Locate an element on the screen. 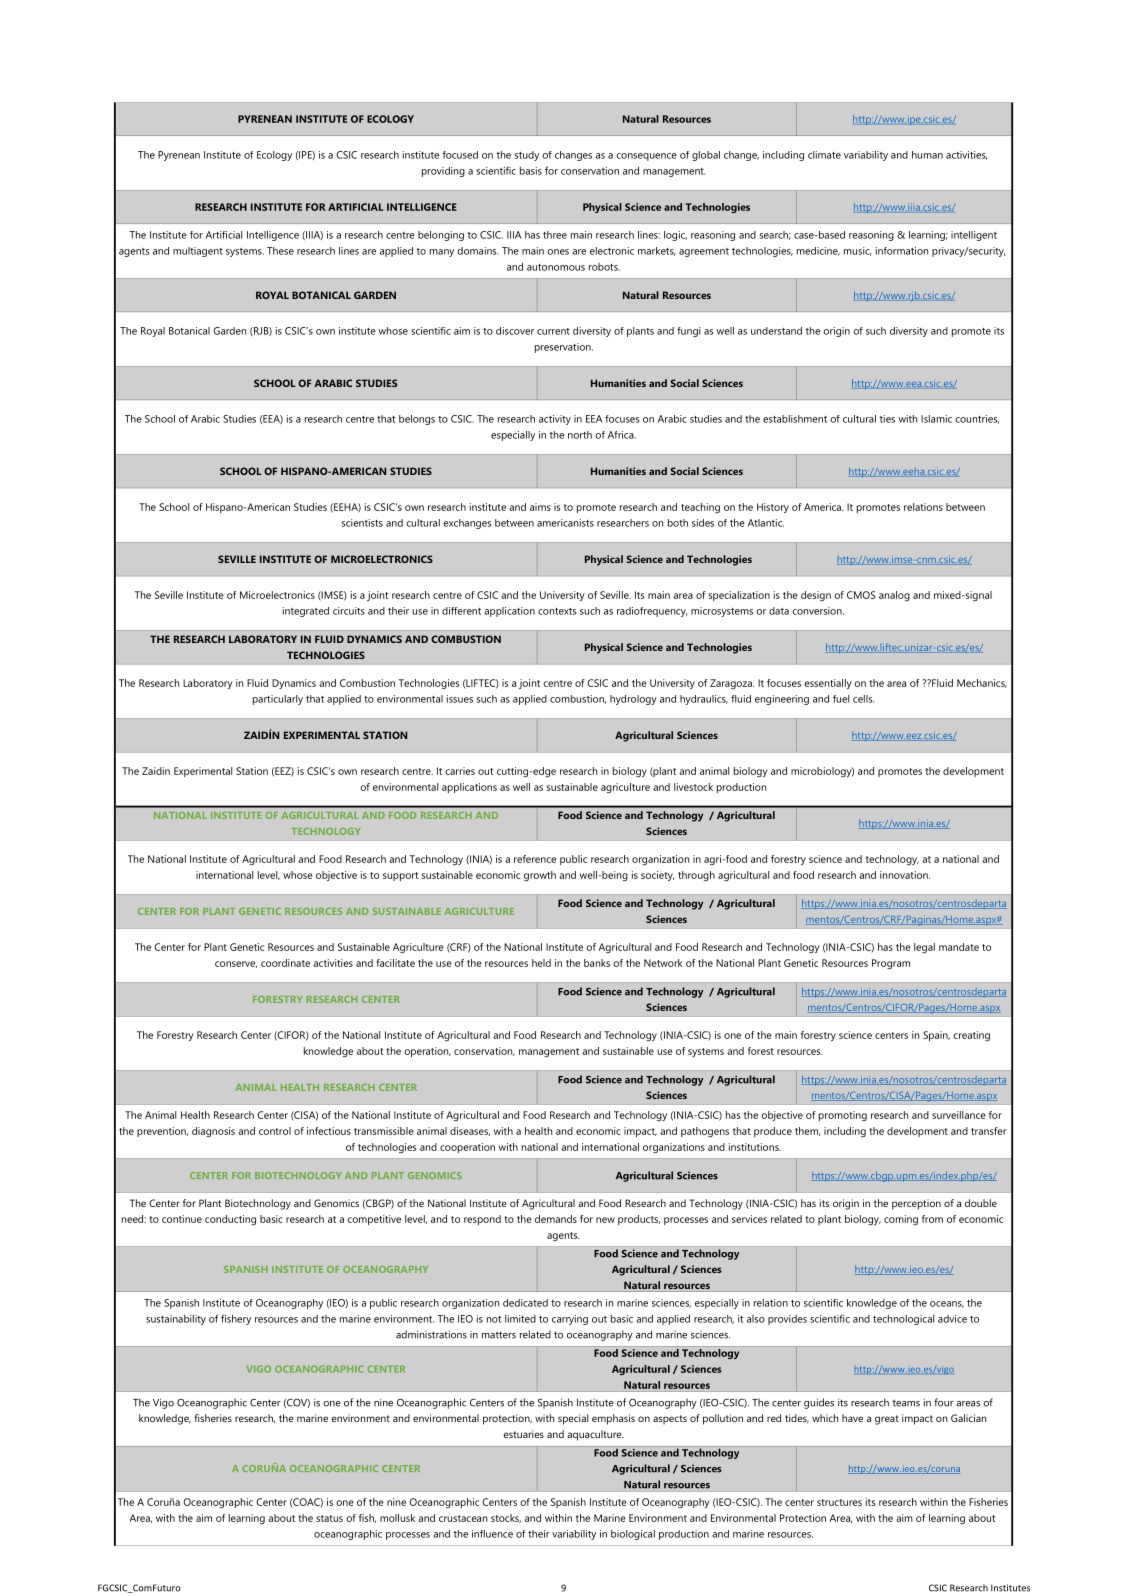 The width and height of the screenshot is (1128, 1596). three is located at coordinates (555, 235).
